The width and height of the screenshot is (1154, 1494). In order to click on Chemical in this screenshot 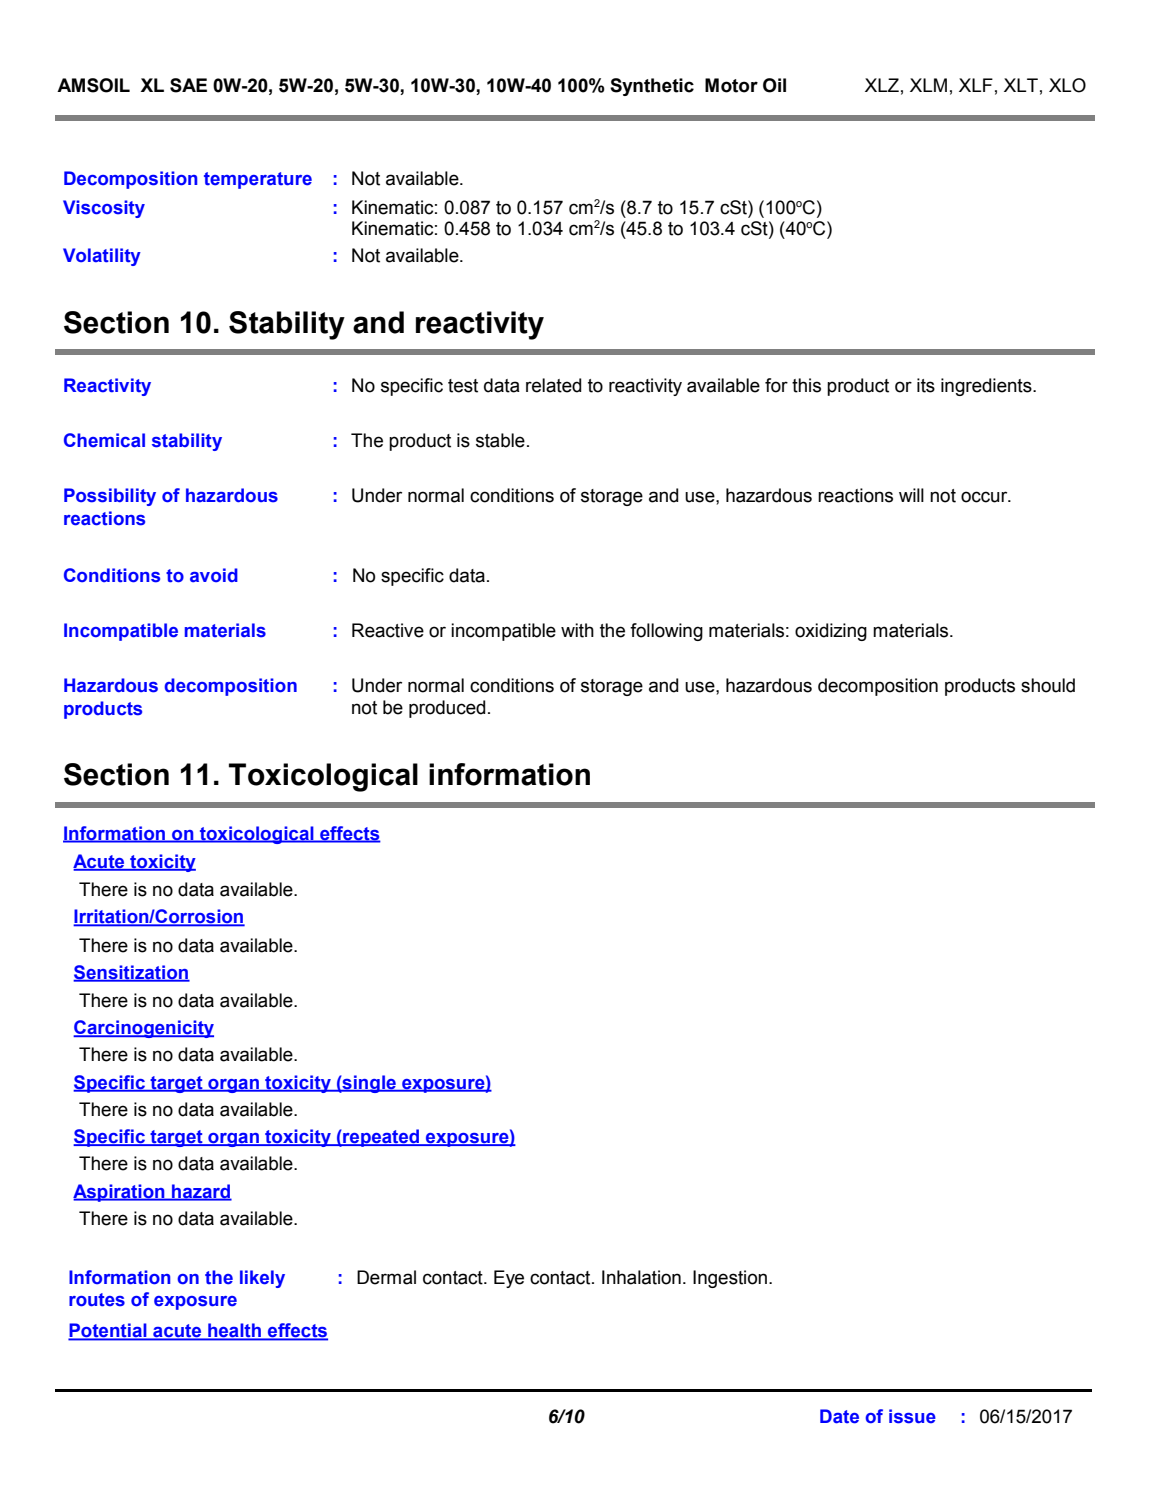, I will do `click(104, 440)`.
